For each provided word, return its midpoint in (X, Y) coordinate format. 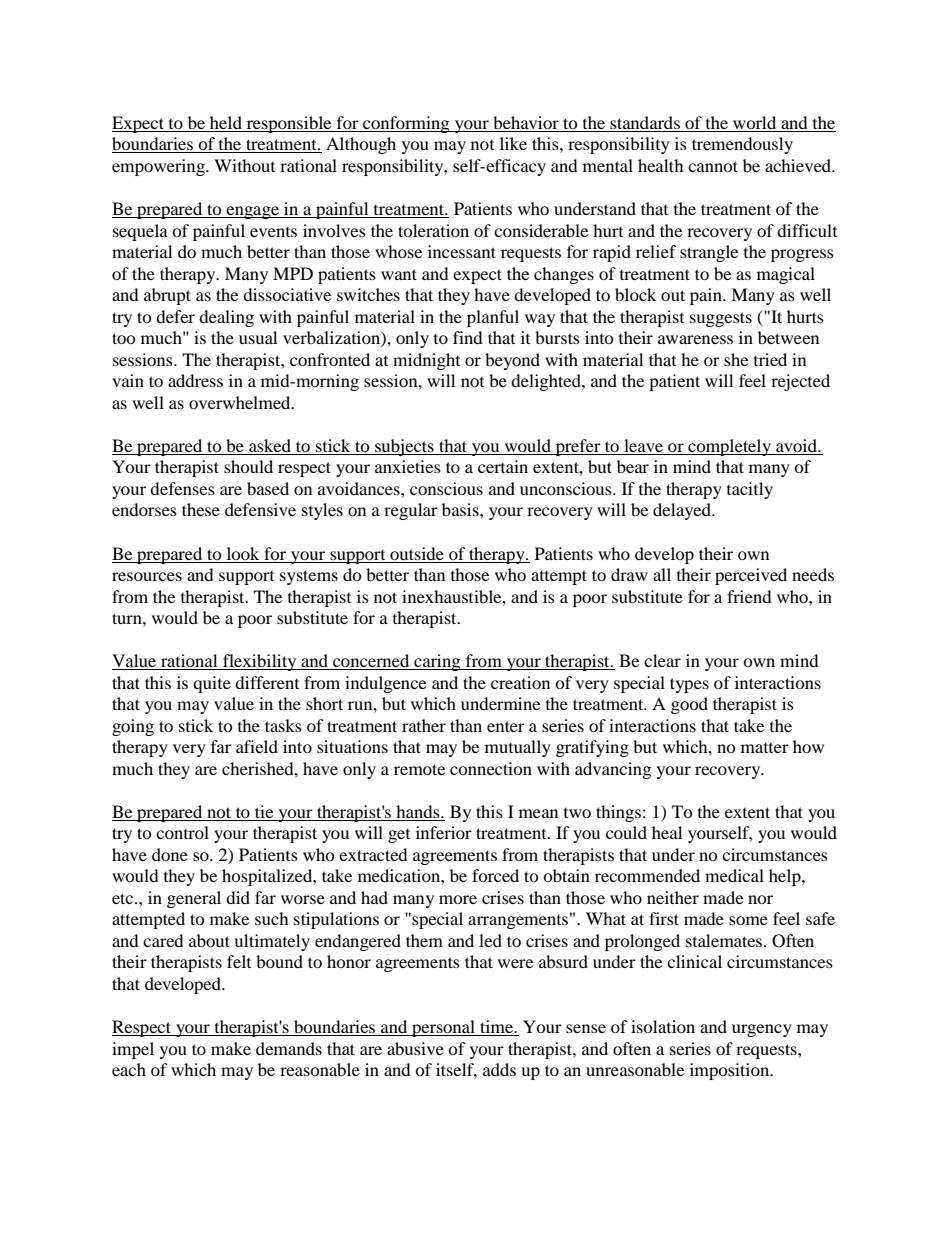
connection (491, 768)
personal (443, 1028)
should (248, 466)
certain (503, 466)
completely (729, 447)
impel (133, 1050)
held (226, 124)
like (513, 143)
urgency (762, 1030)
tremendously (742, 145)
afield (257, 746)
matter (765, 748)
